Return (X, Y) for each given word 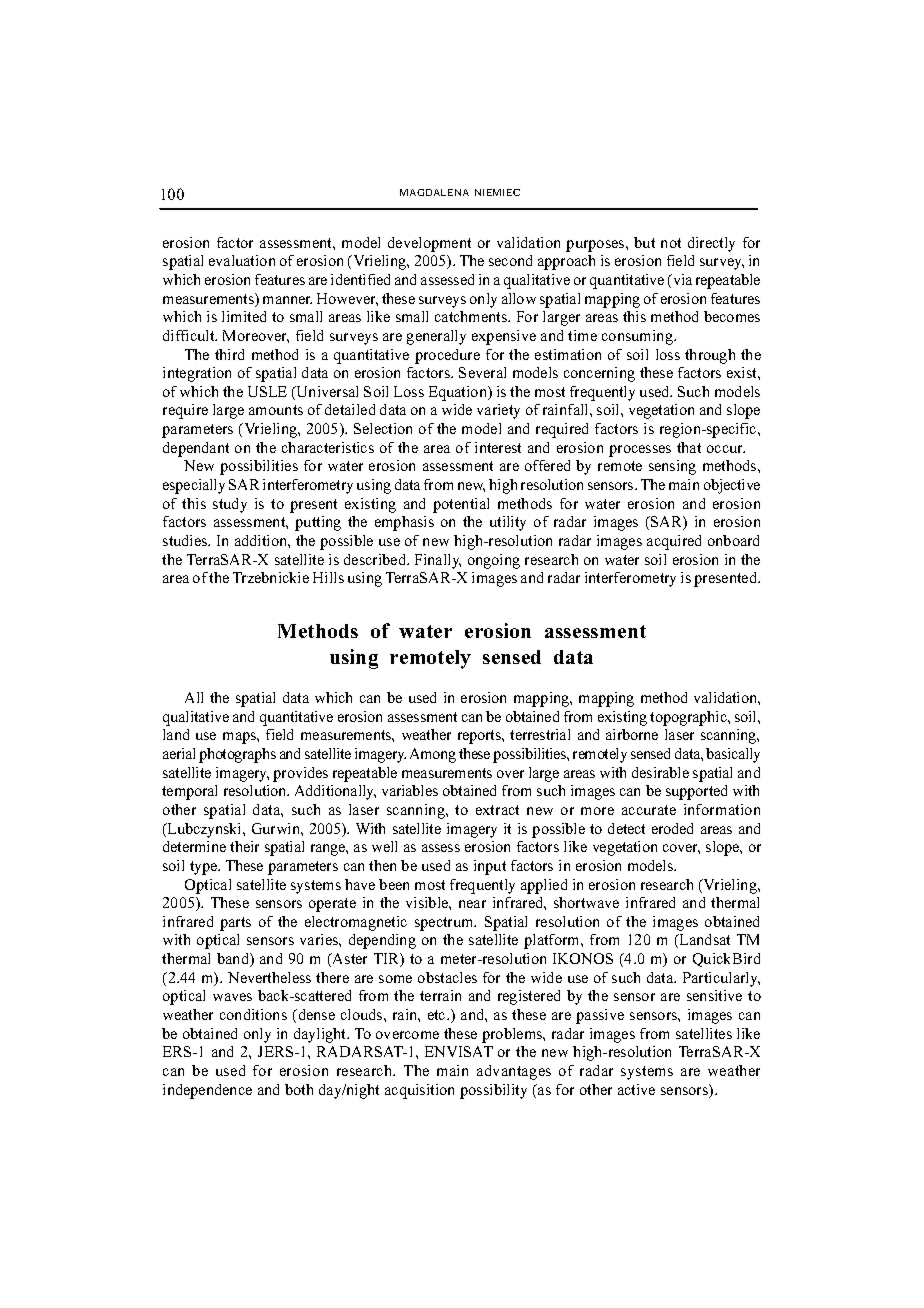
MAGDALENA (434, 192)
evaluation (242, 260)
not (671, 243)
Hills (328, 577)
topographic (689, 718)
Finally (438, 561)
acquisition (419, 1091)
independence (207, 1091)
